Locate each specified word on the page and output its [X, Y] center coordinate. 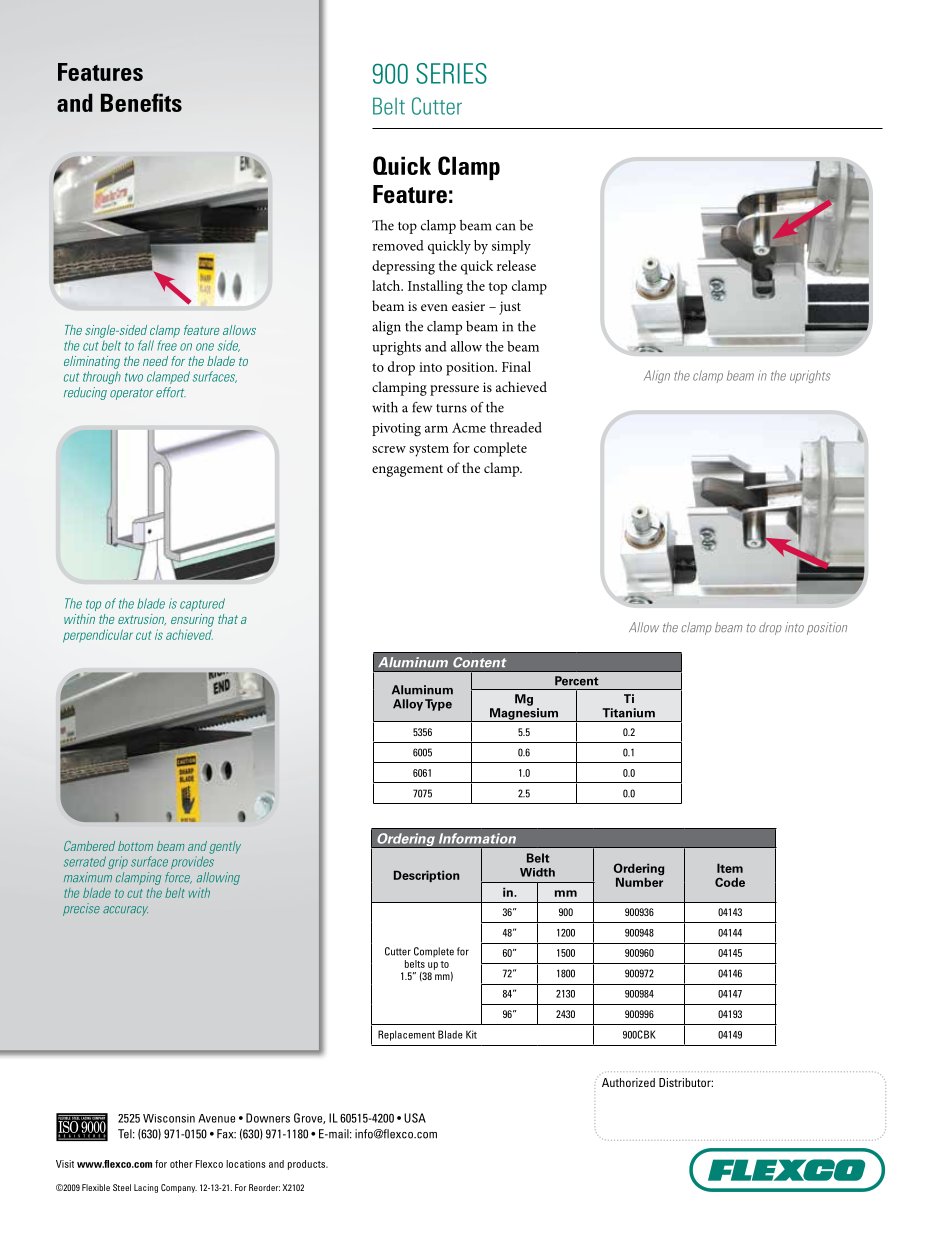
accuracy [125, 911]
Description [426, 876]
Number [639, 882]
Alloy [408, 705]
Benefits [141, 102]
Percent [577, 681]
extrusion [142, 620]
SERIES [451, 73]
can [505, 227]
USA [415, 1118]
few [422, 407]
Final [516, 366]
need [155, 361]
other [181, 1164]
